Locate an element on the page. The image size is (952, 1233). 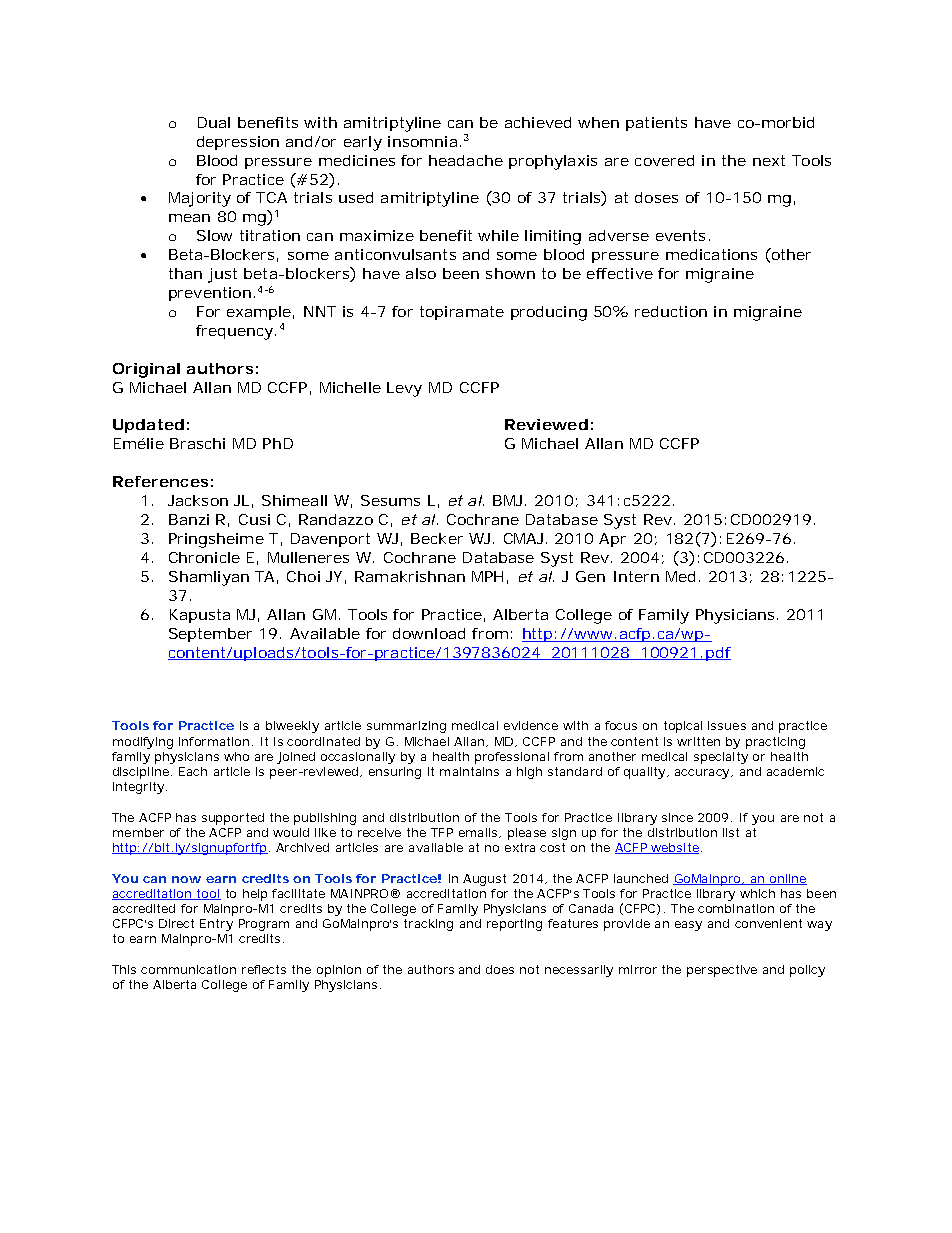
depression is located at coordinates (238, 143).
